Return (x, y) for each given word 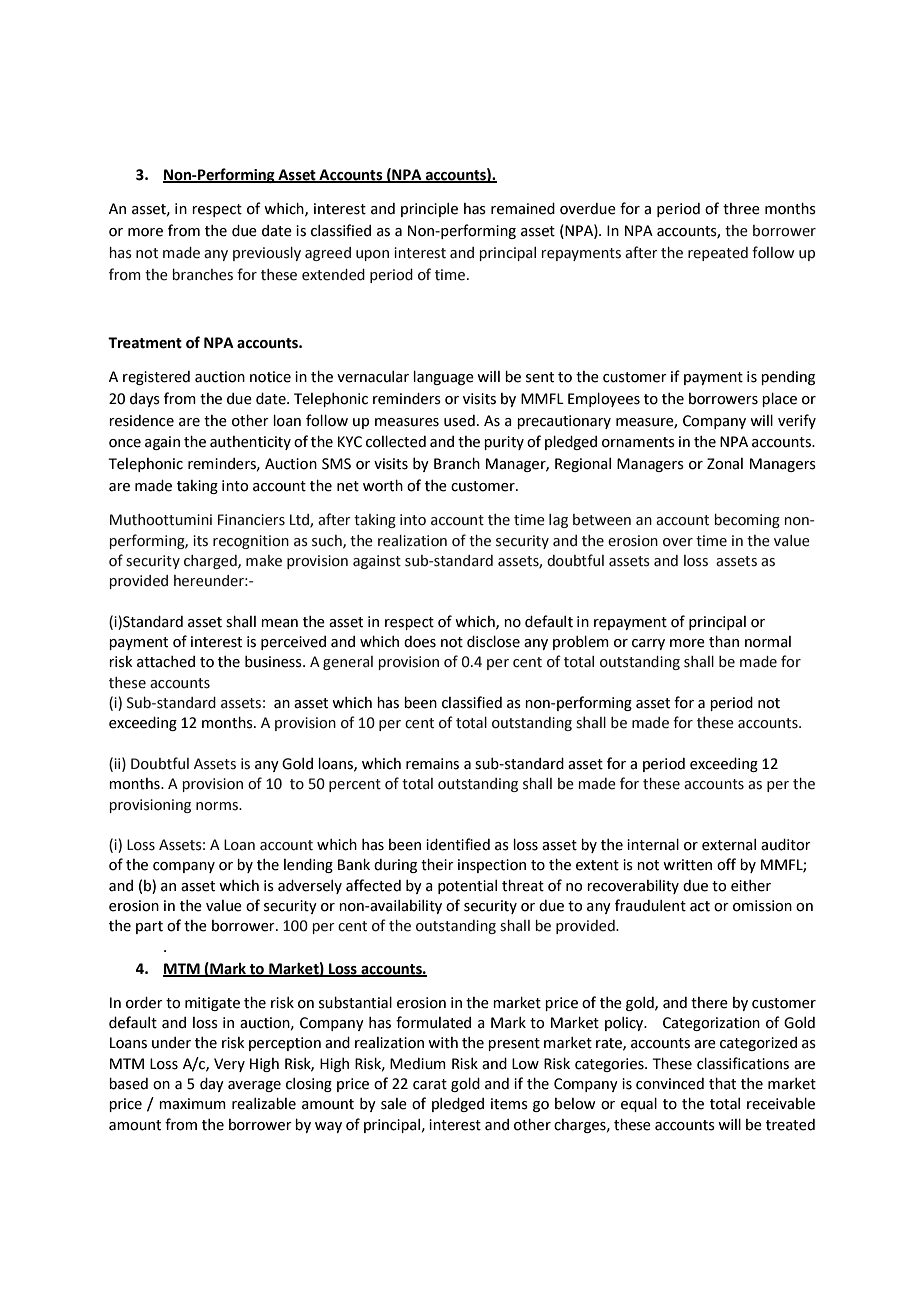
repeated (718, 254)
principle (429, 210)
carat (430, 1084)
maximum (192, 1104)
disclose (493, 642)
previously (267, 254)
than (724, 642)
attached (166, 662)
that (722, 1084)
